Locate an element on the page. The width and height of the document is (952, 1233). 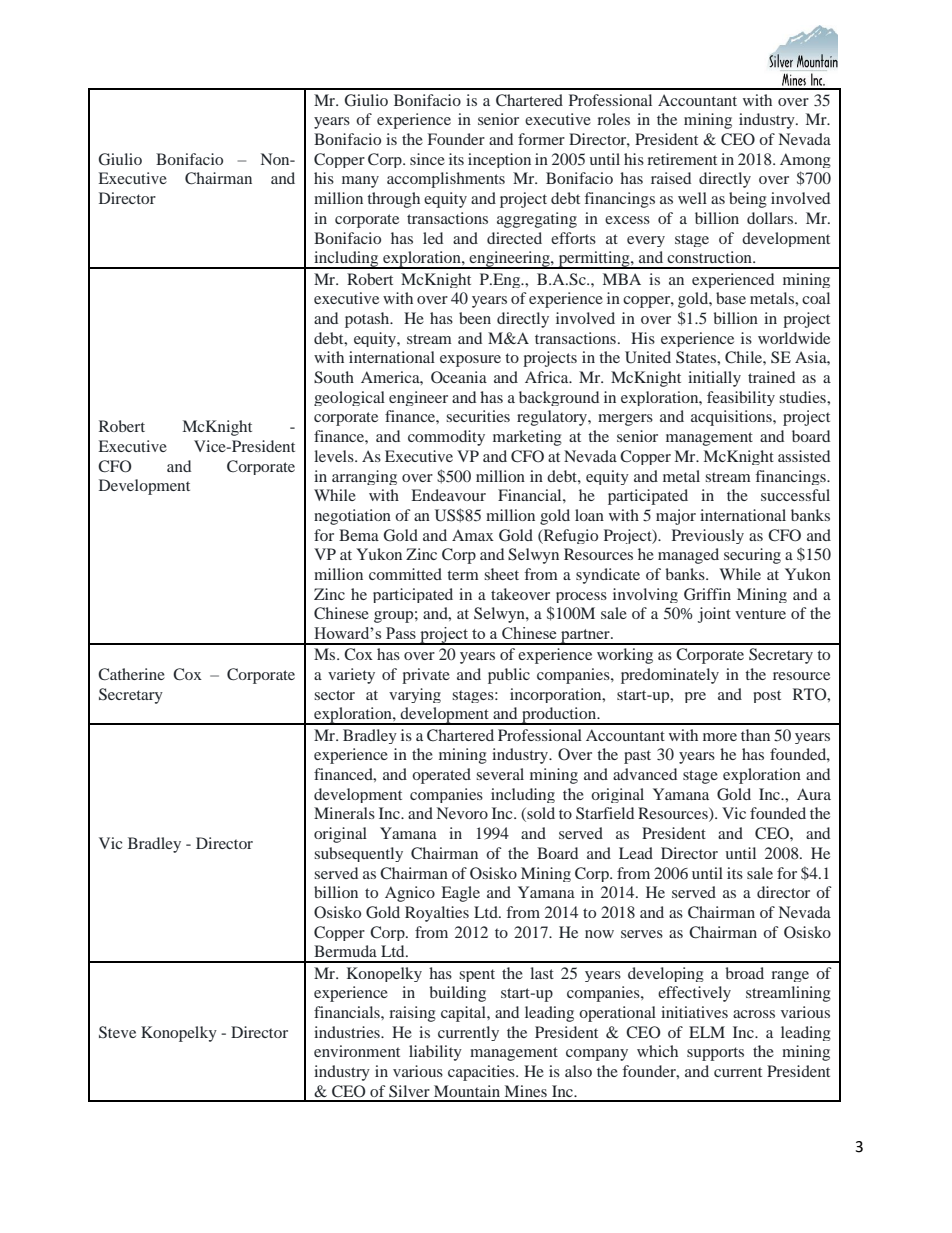
commodity is located at coordinates (446, 438).
